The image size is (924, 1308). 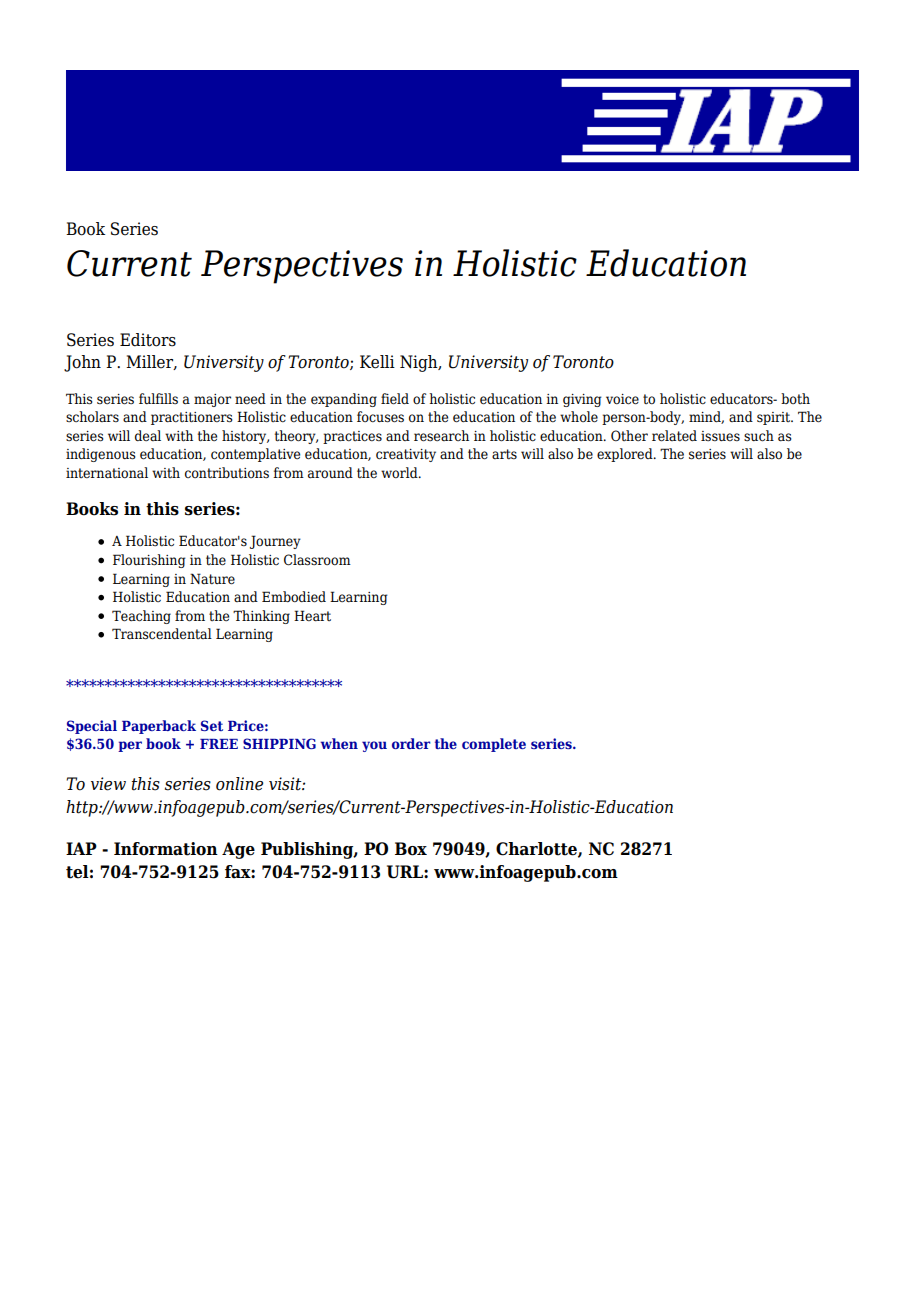 I want to click on voice, so click(x=622, y=399).
